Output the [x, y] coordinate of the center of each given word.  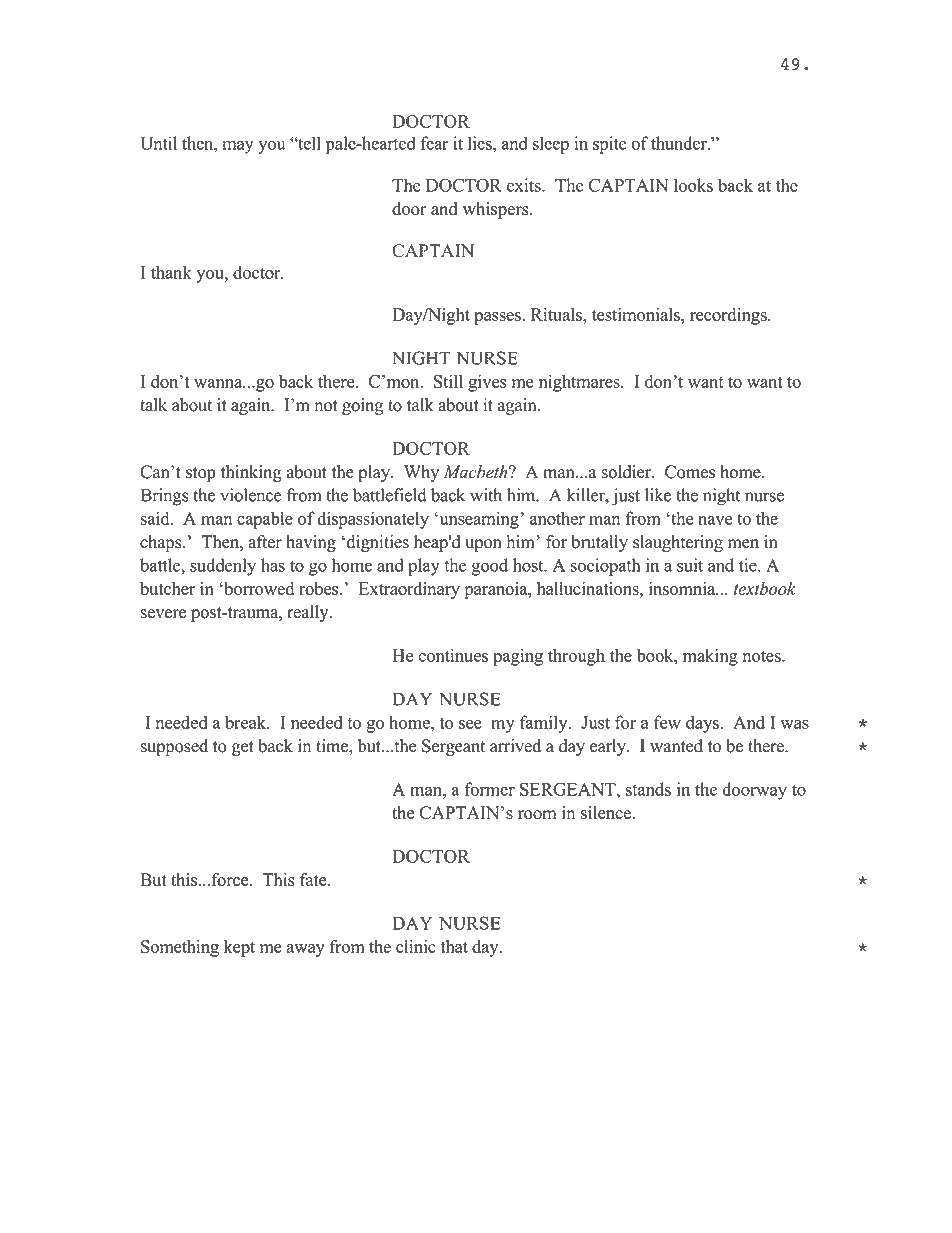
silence [607, 813]
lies [481, 143]
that [454, 946]
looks [693, 185]
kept [239, 948]
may [238, 147]
